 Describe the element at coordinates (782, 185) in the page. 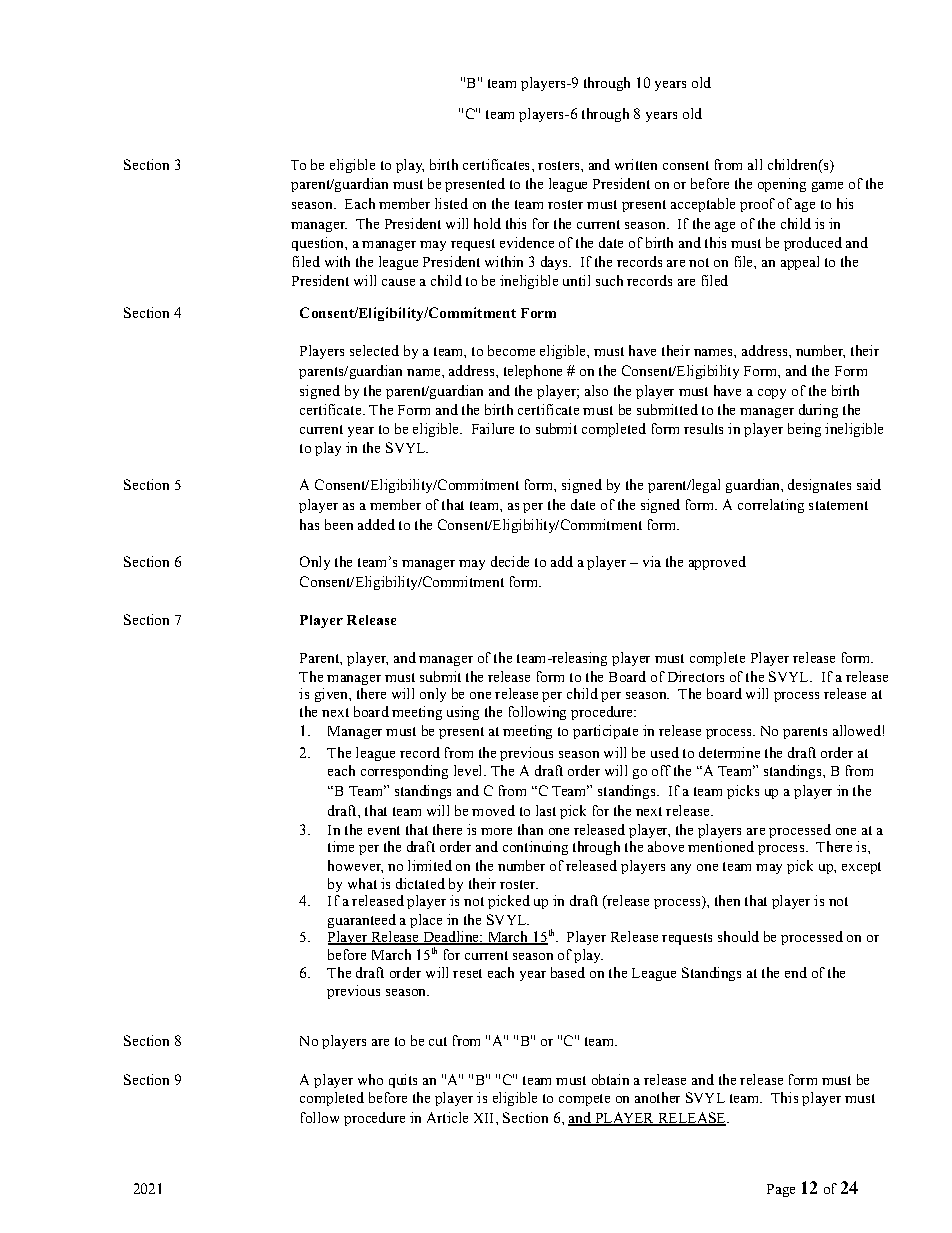

I see `opening` at that location.
